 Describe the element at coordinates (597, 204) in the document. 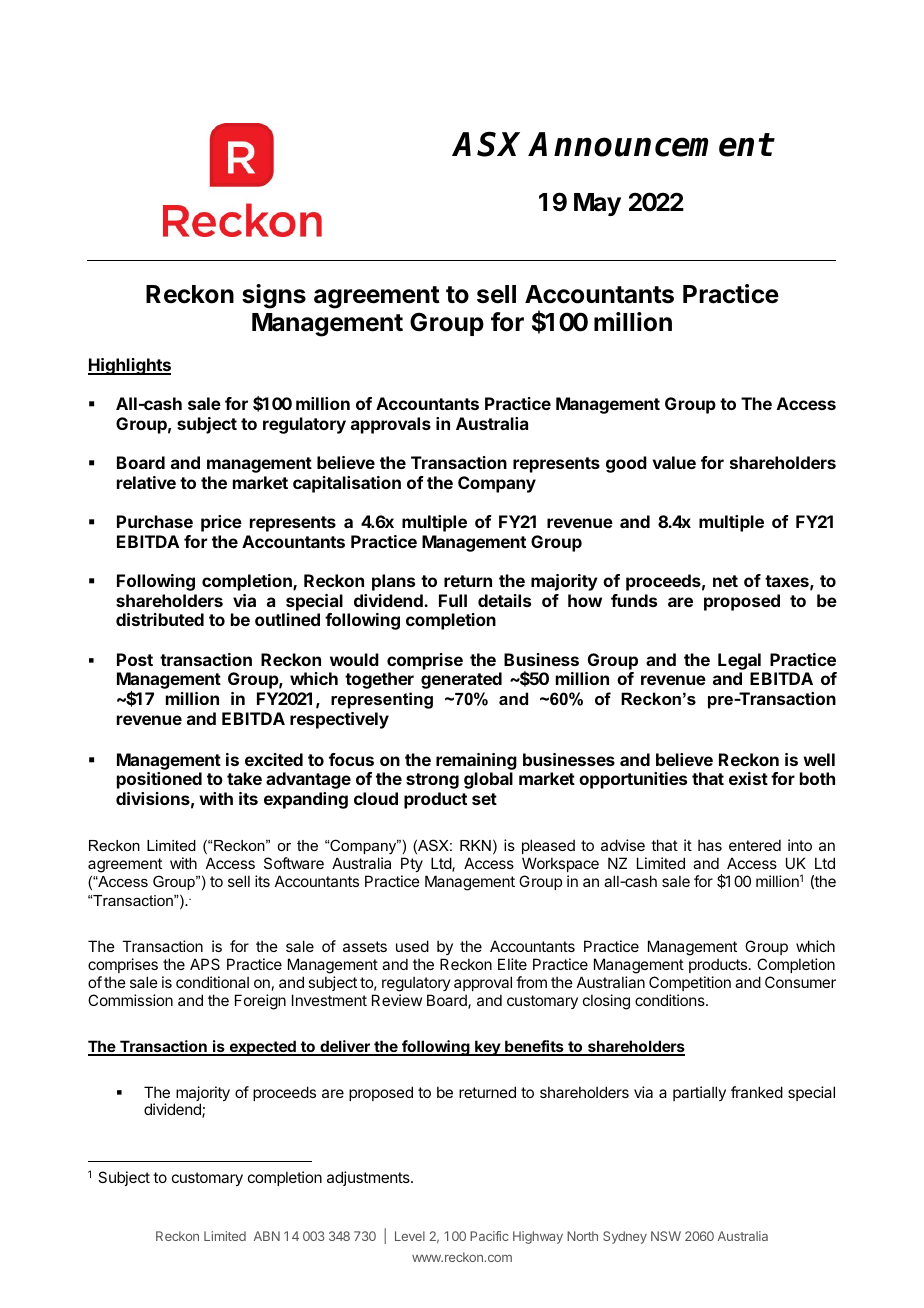

I see `May` at that location.
